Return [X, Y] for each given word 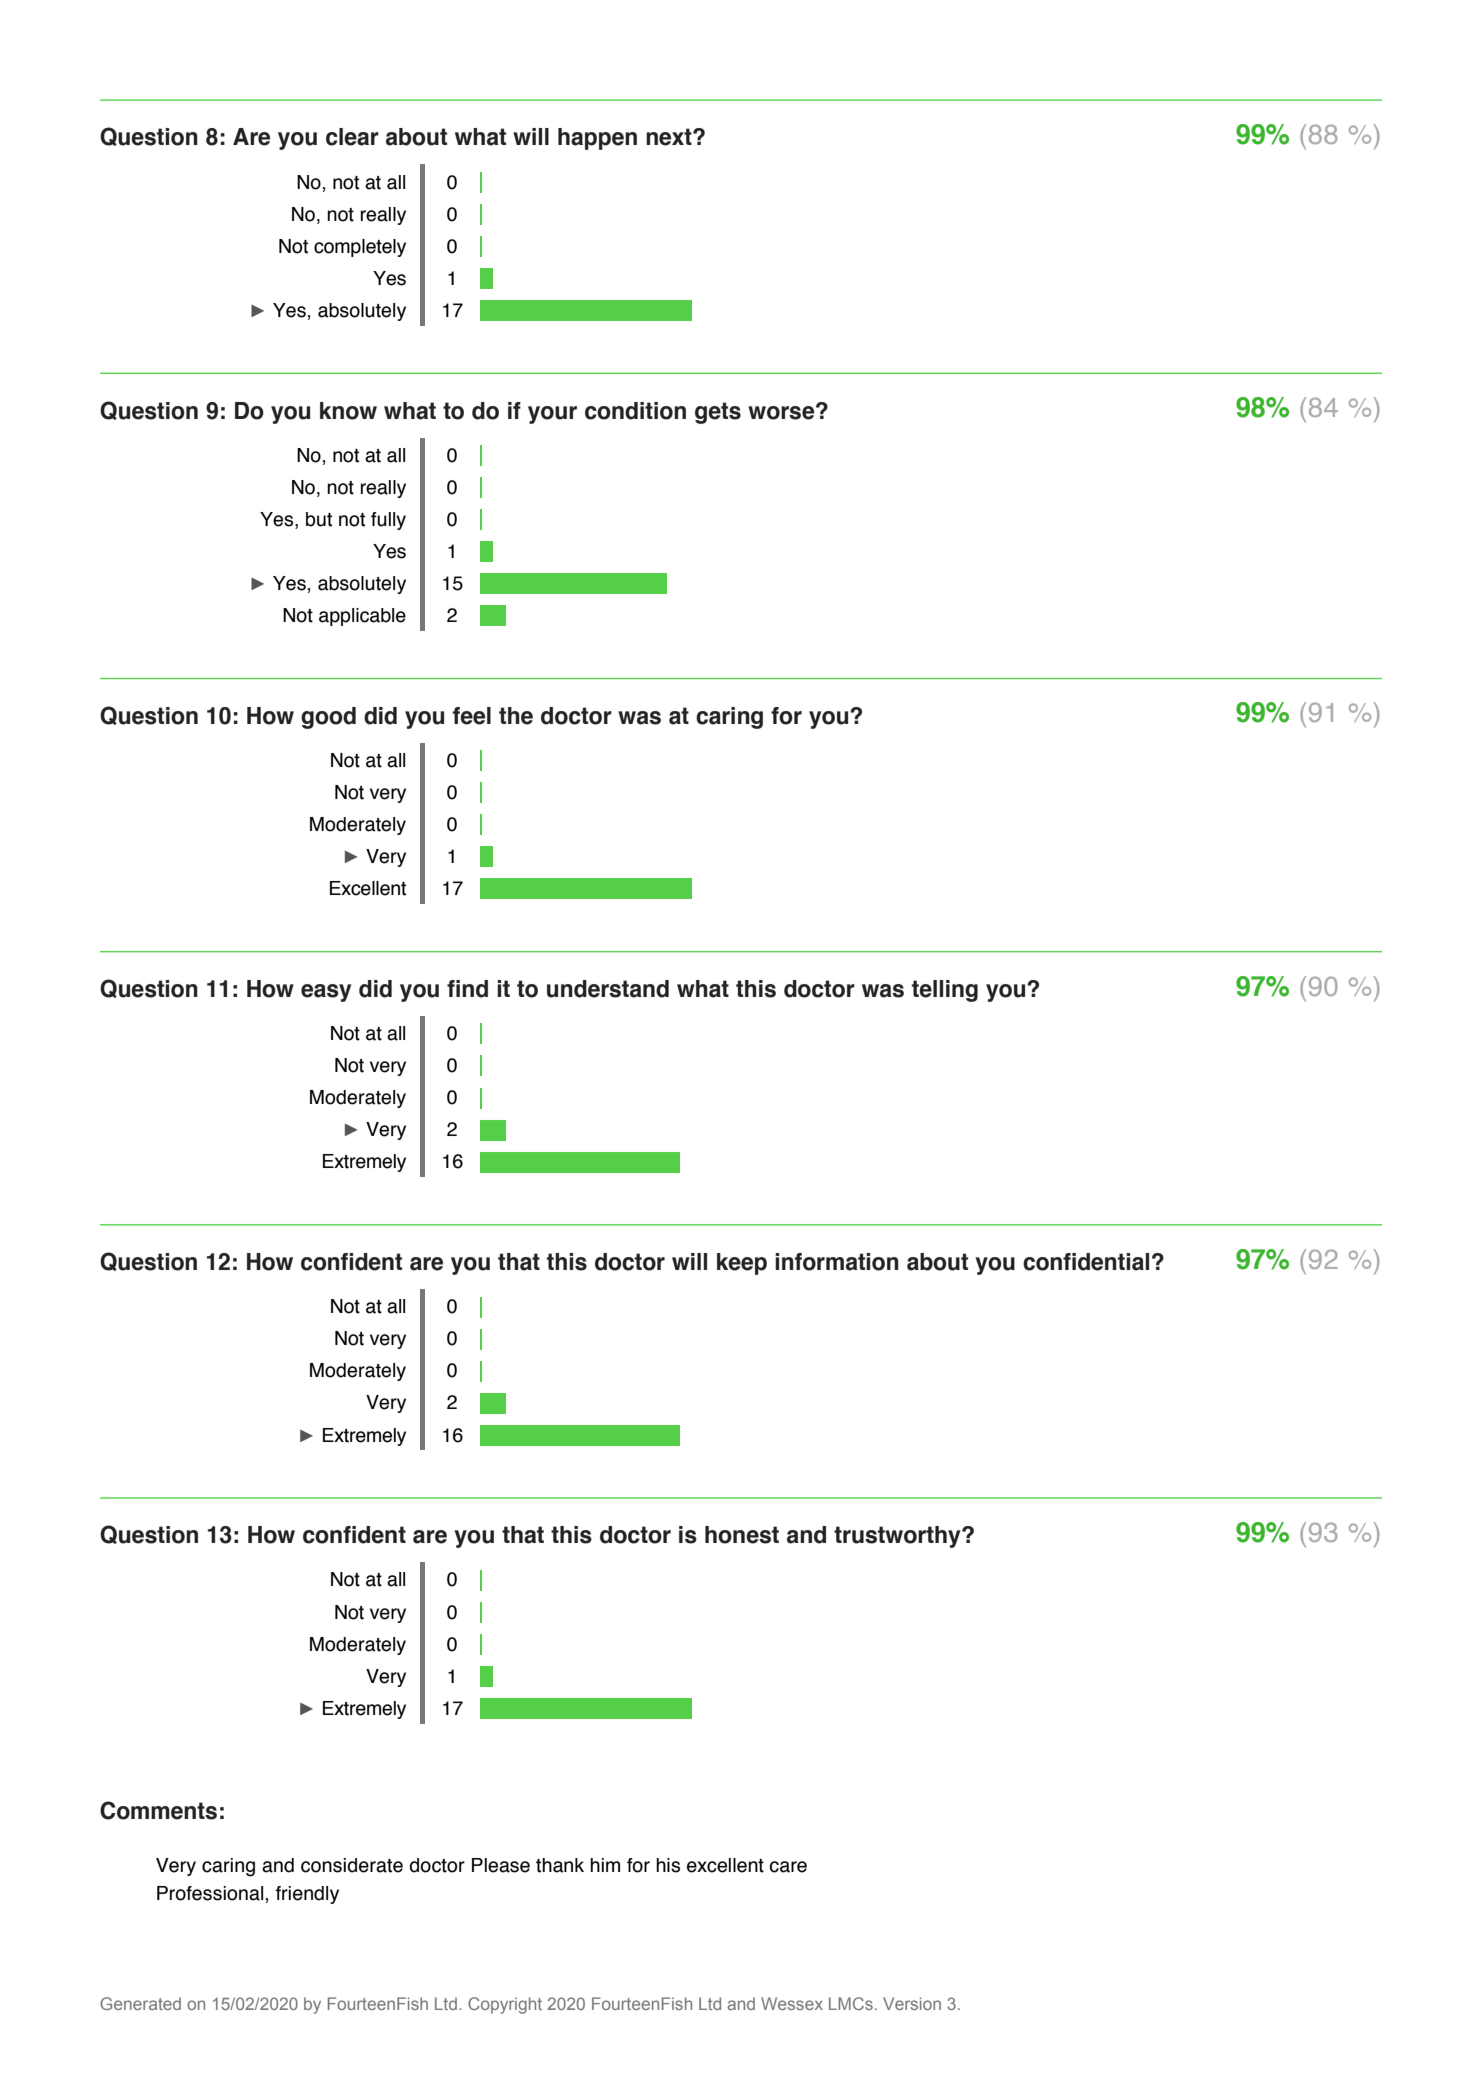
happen [597, 139]
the [516, 716]
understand [608, 989]
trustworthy [898, 1537]
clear [352, 137]
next [670, 137]
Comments [158, 1810]
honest [742, 1535]
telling [945, 991]
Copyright [505, 2005]
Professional [210, 1893]
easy [326, 993]
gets [718, 413]
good [328, 718]
